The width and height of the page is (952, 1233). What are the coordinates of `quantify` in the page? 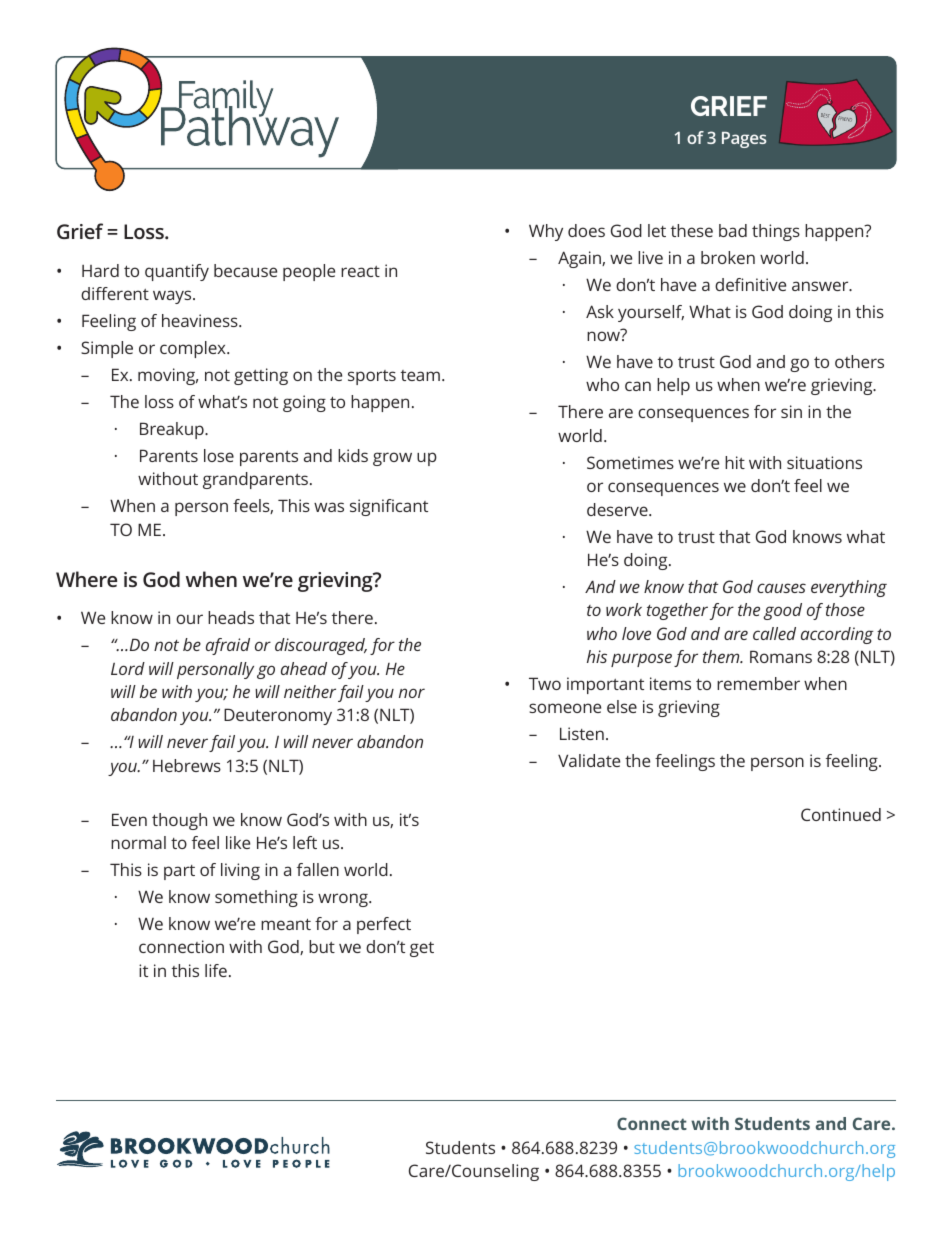 It's located at (177, 272).
